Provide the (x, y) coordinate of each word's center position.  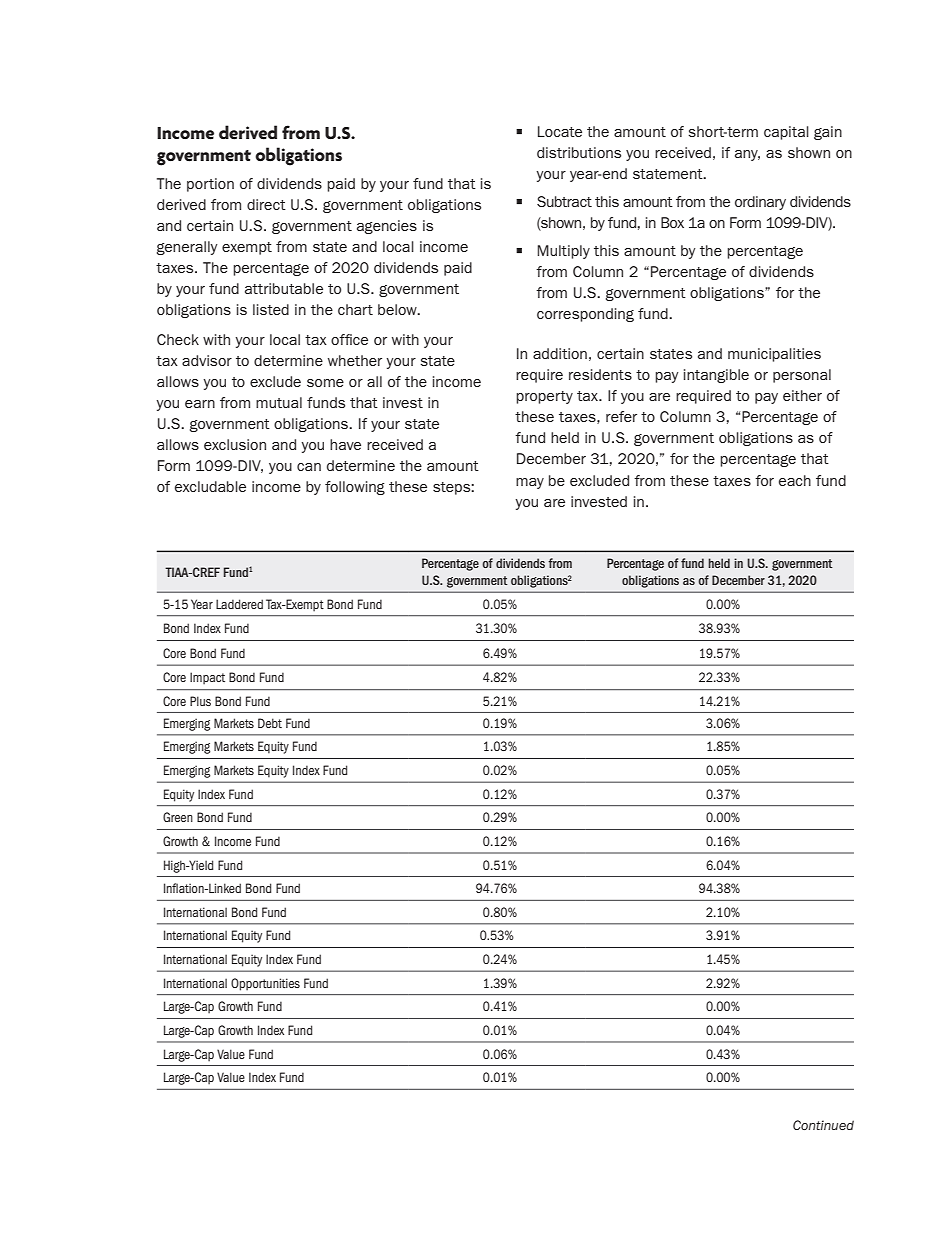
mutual (279, 402)
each (795, 480)
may (530, 483)
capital (786, 133)
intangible (716, 376)
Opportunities (265, 984)
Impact (207, 678)
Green (178, 817)
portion (210, 185)
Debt (270, 723)
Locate (560, 131)
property (544, 397)
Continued (823, 1125)
